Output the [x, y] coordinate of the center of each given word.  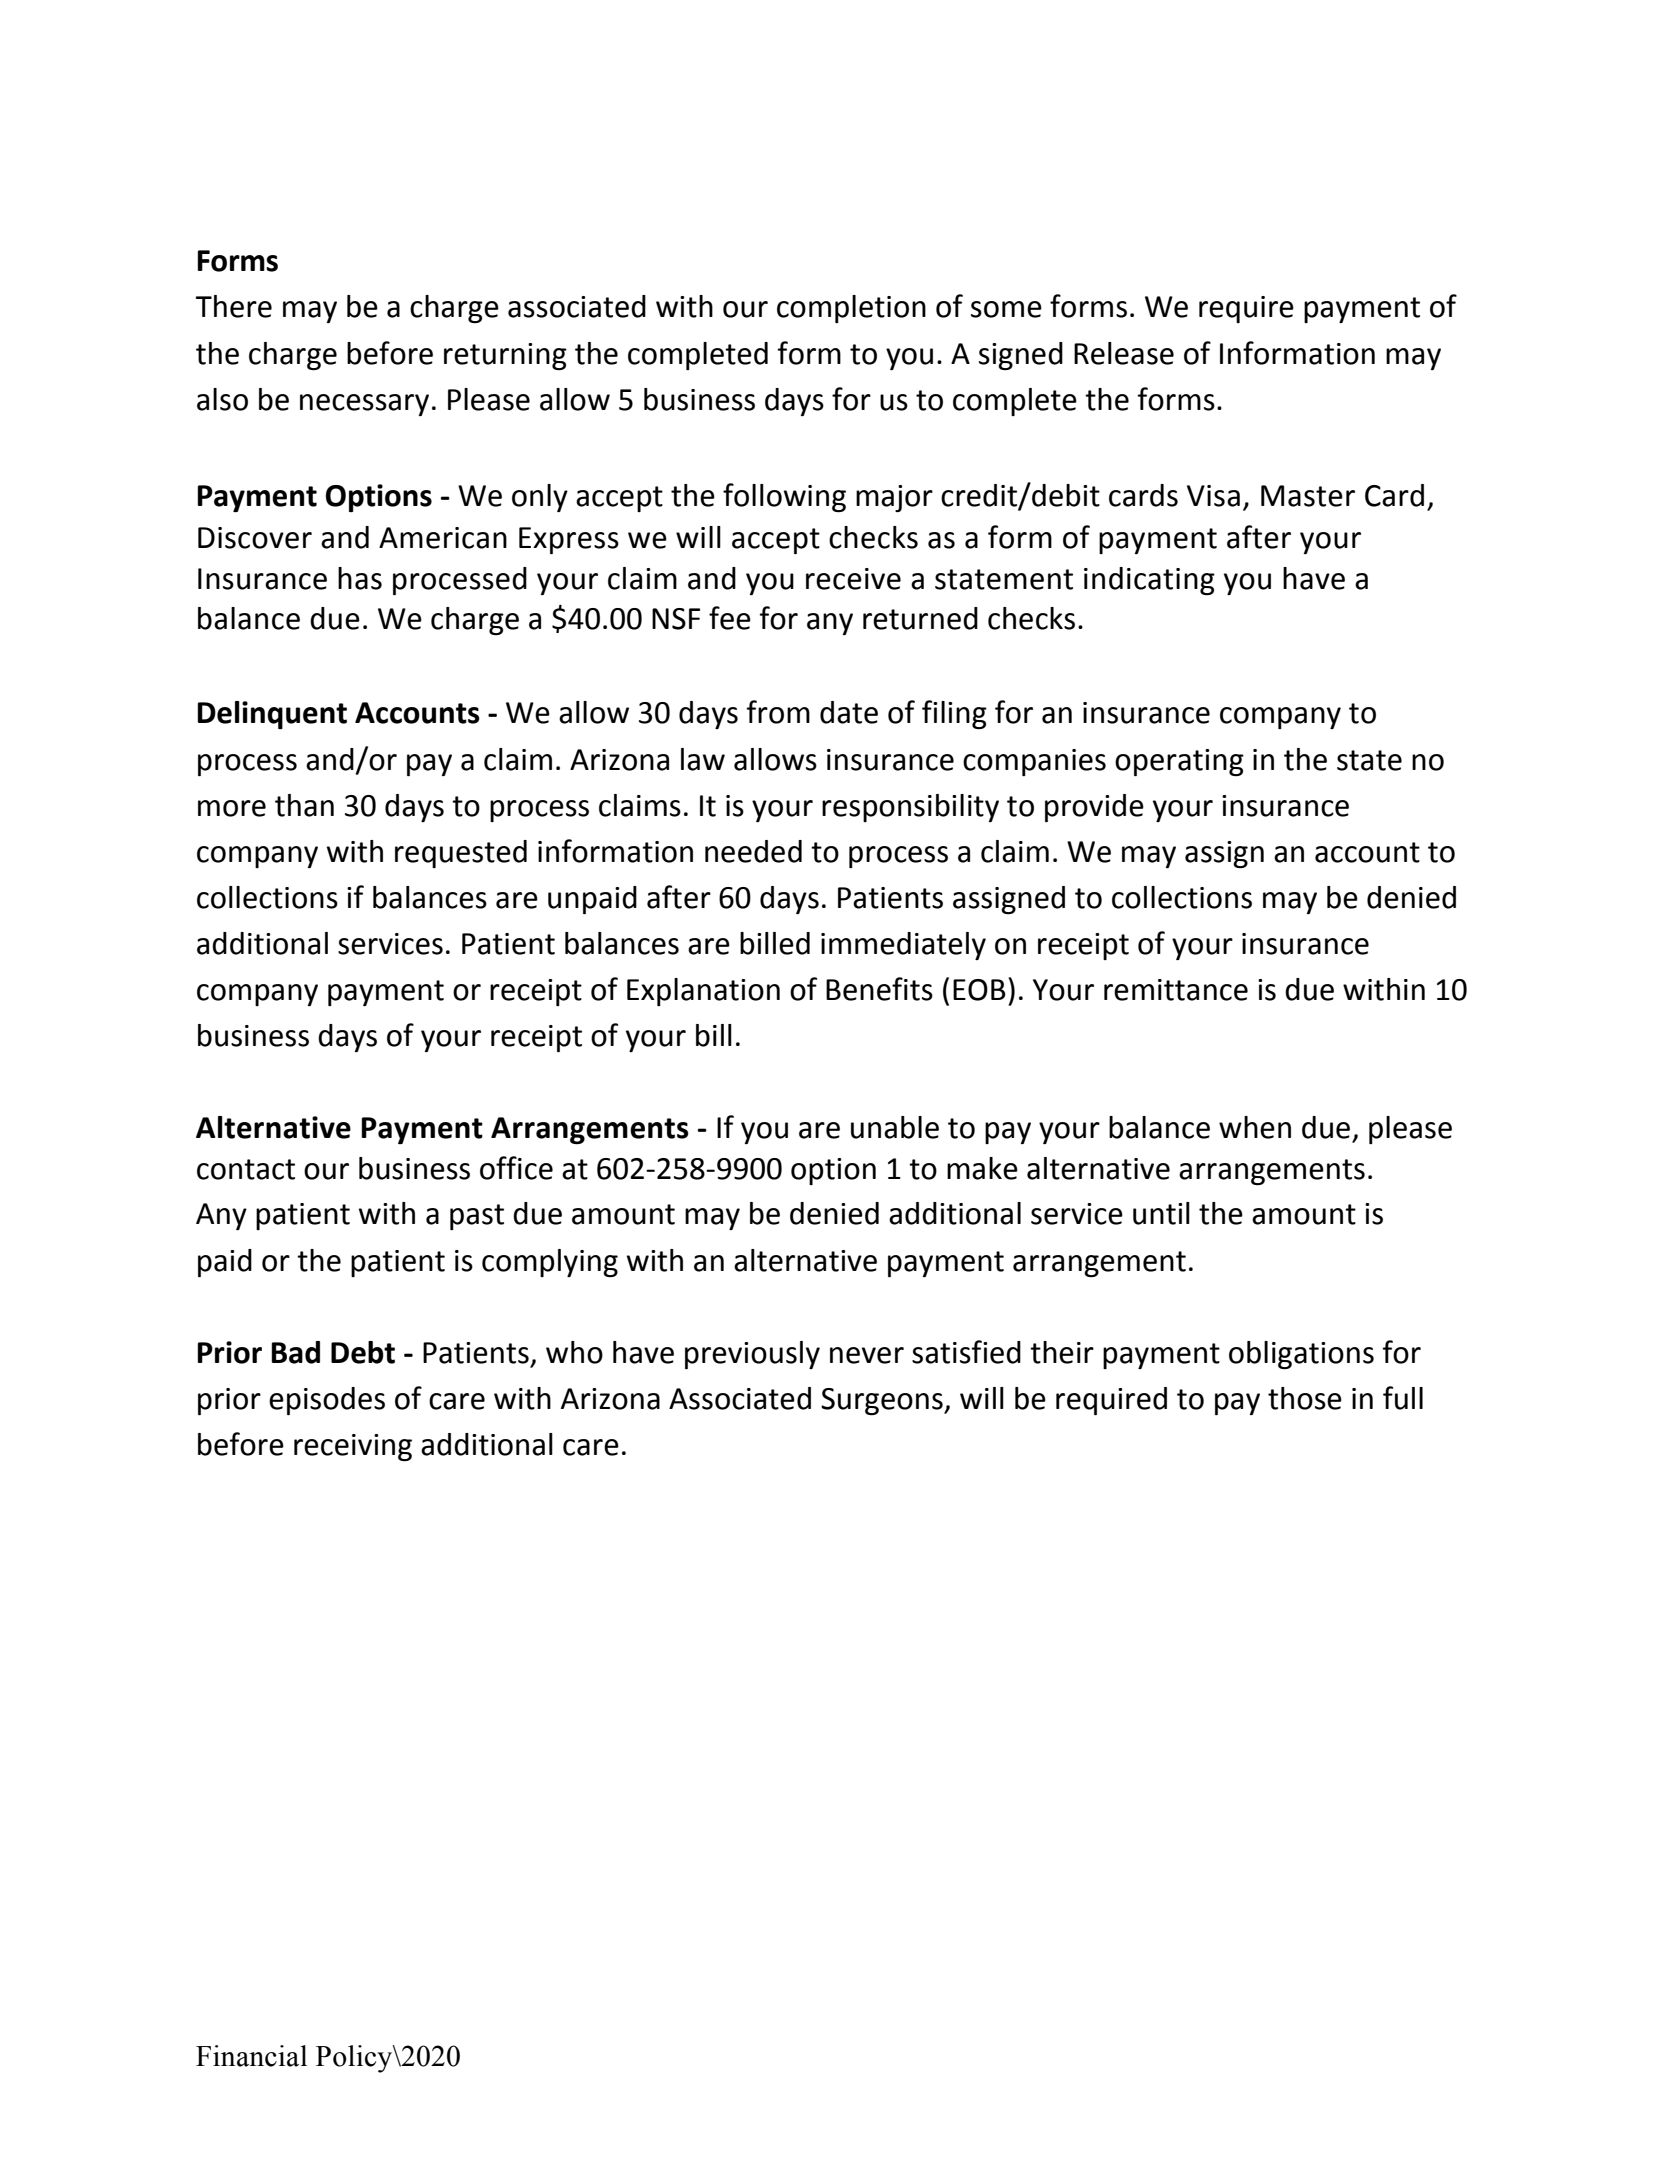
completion [851, 309]
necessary [364, 405]
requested [461, 854]
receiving [353, 1447]
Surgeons [883, 1401]
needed [753, 851]
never [867, 1355]
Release [1124, 353]
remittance [1176, 990]
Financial [251, 2056]
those [1305, 1398]
